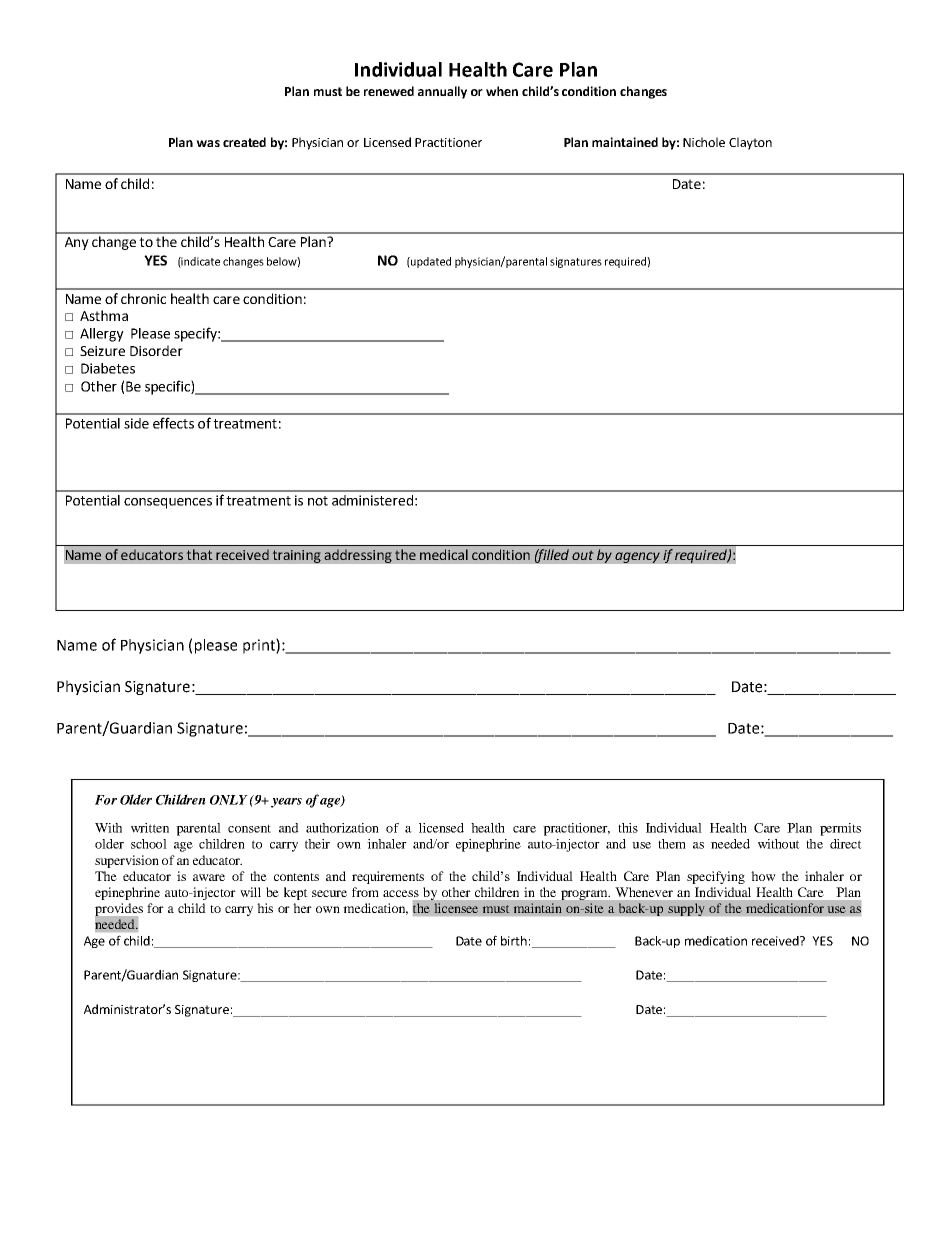 The image size is (952, 1233). What do you see at coordinates (372, 500) in the screenshot?
I see `administered` at bounding box center [372, 500].
